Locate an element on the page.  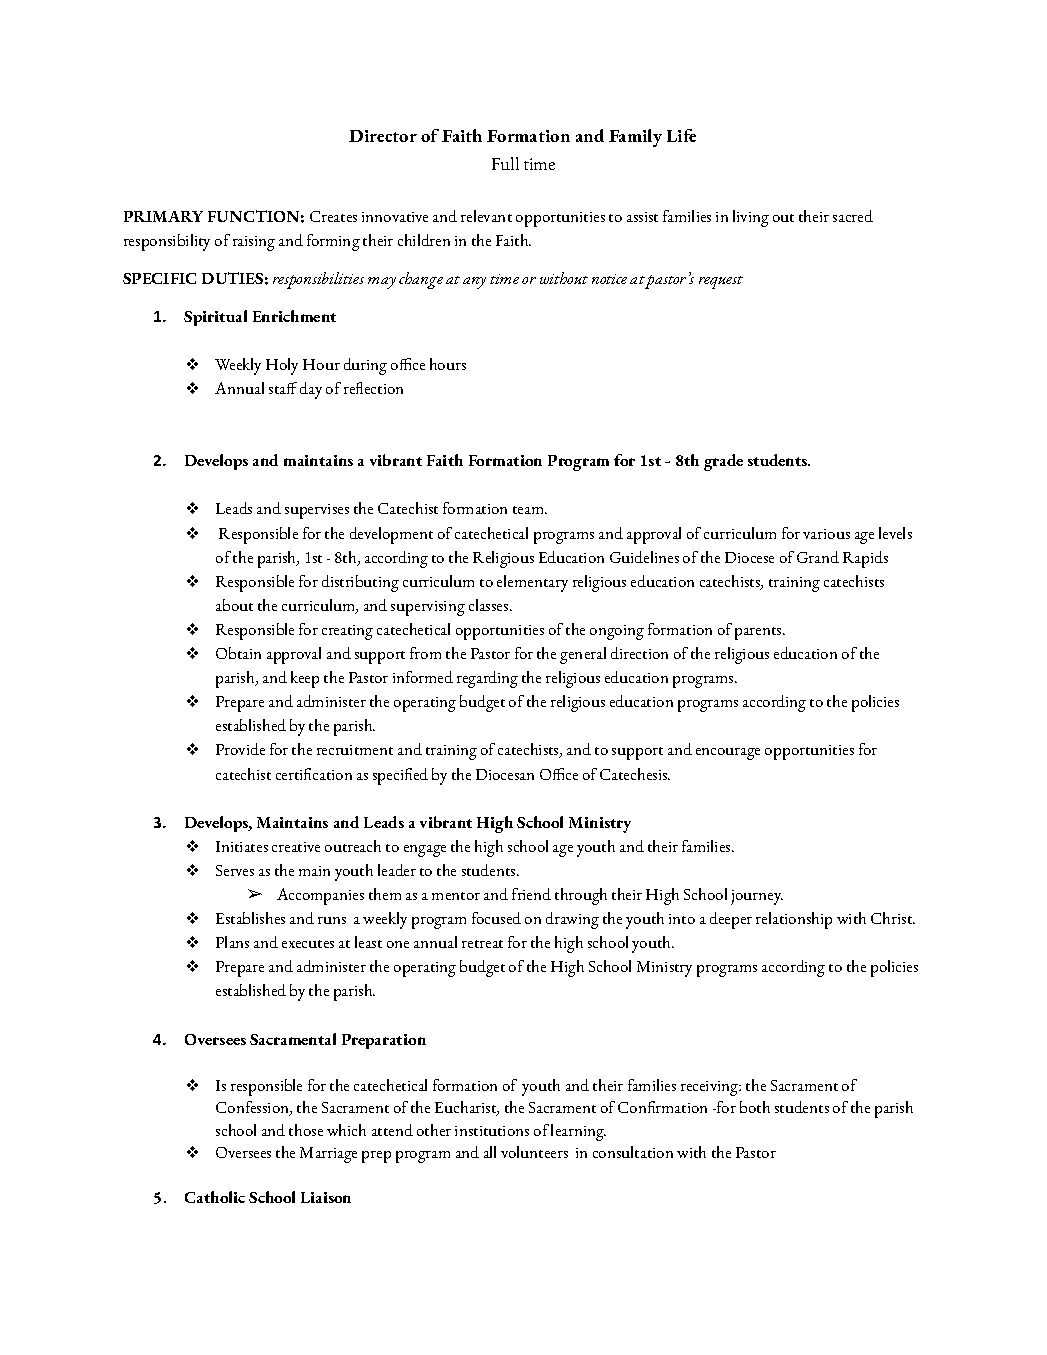
team is located at coordinates (530, 510).
